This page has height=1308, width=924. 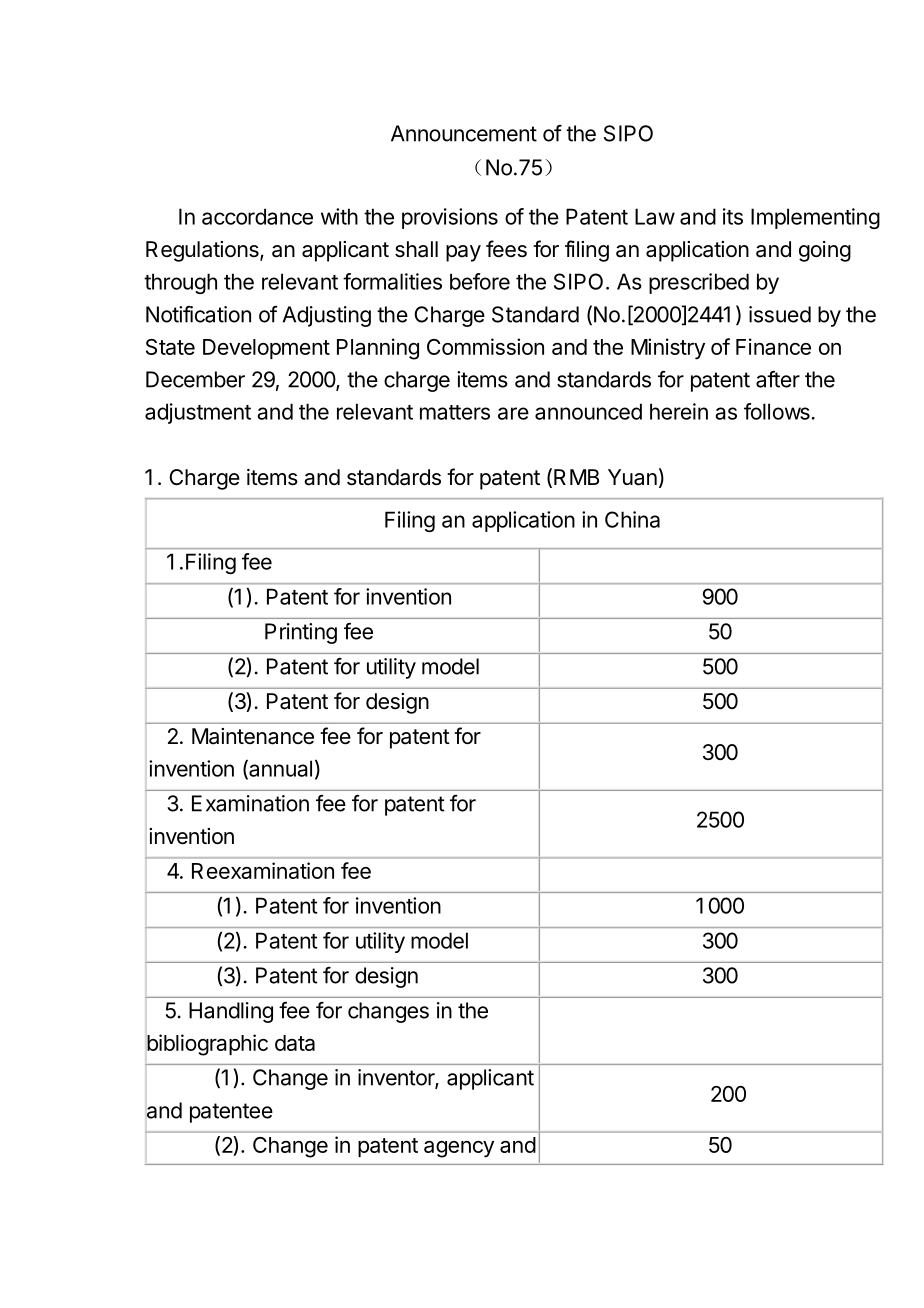 What do you see at coordinates (464, 133) in the page?
I see `Announcement` at bounding box center [464, 133].
